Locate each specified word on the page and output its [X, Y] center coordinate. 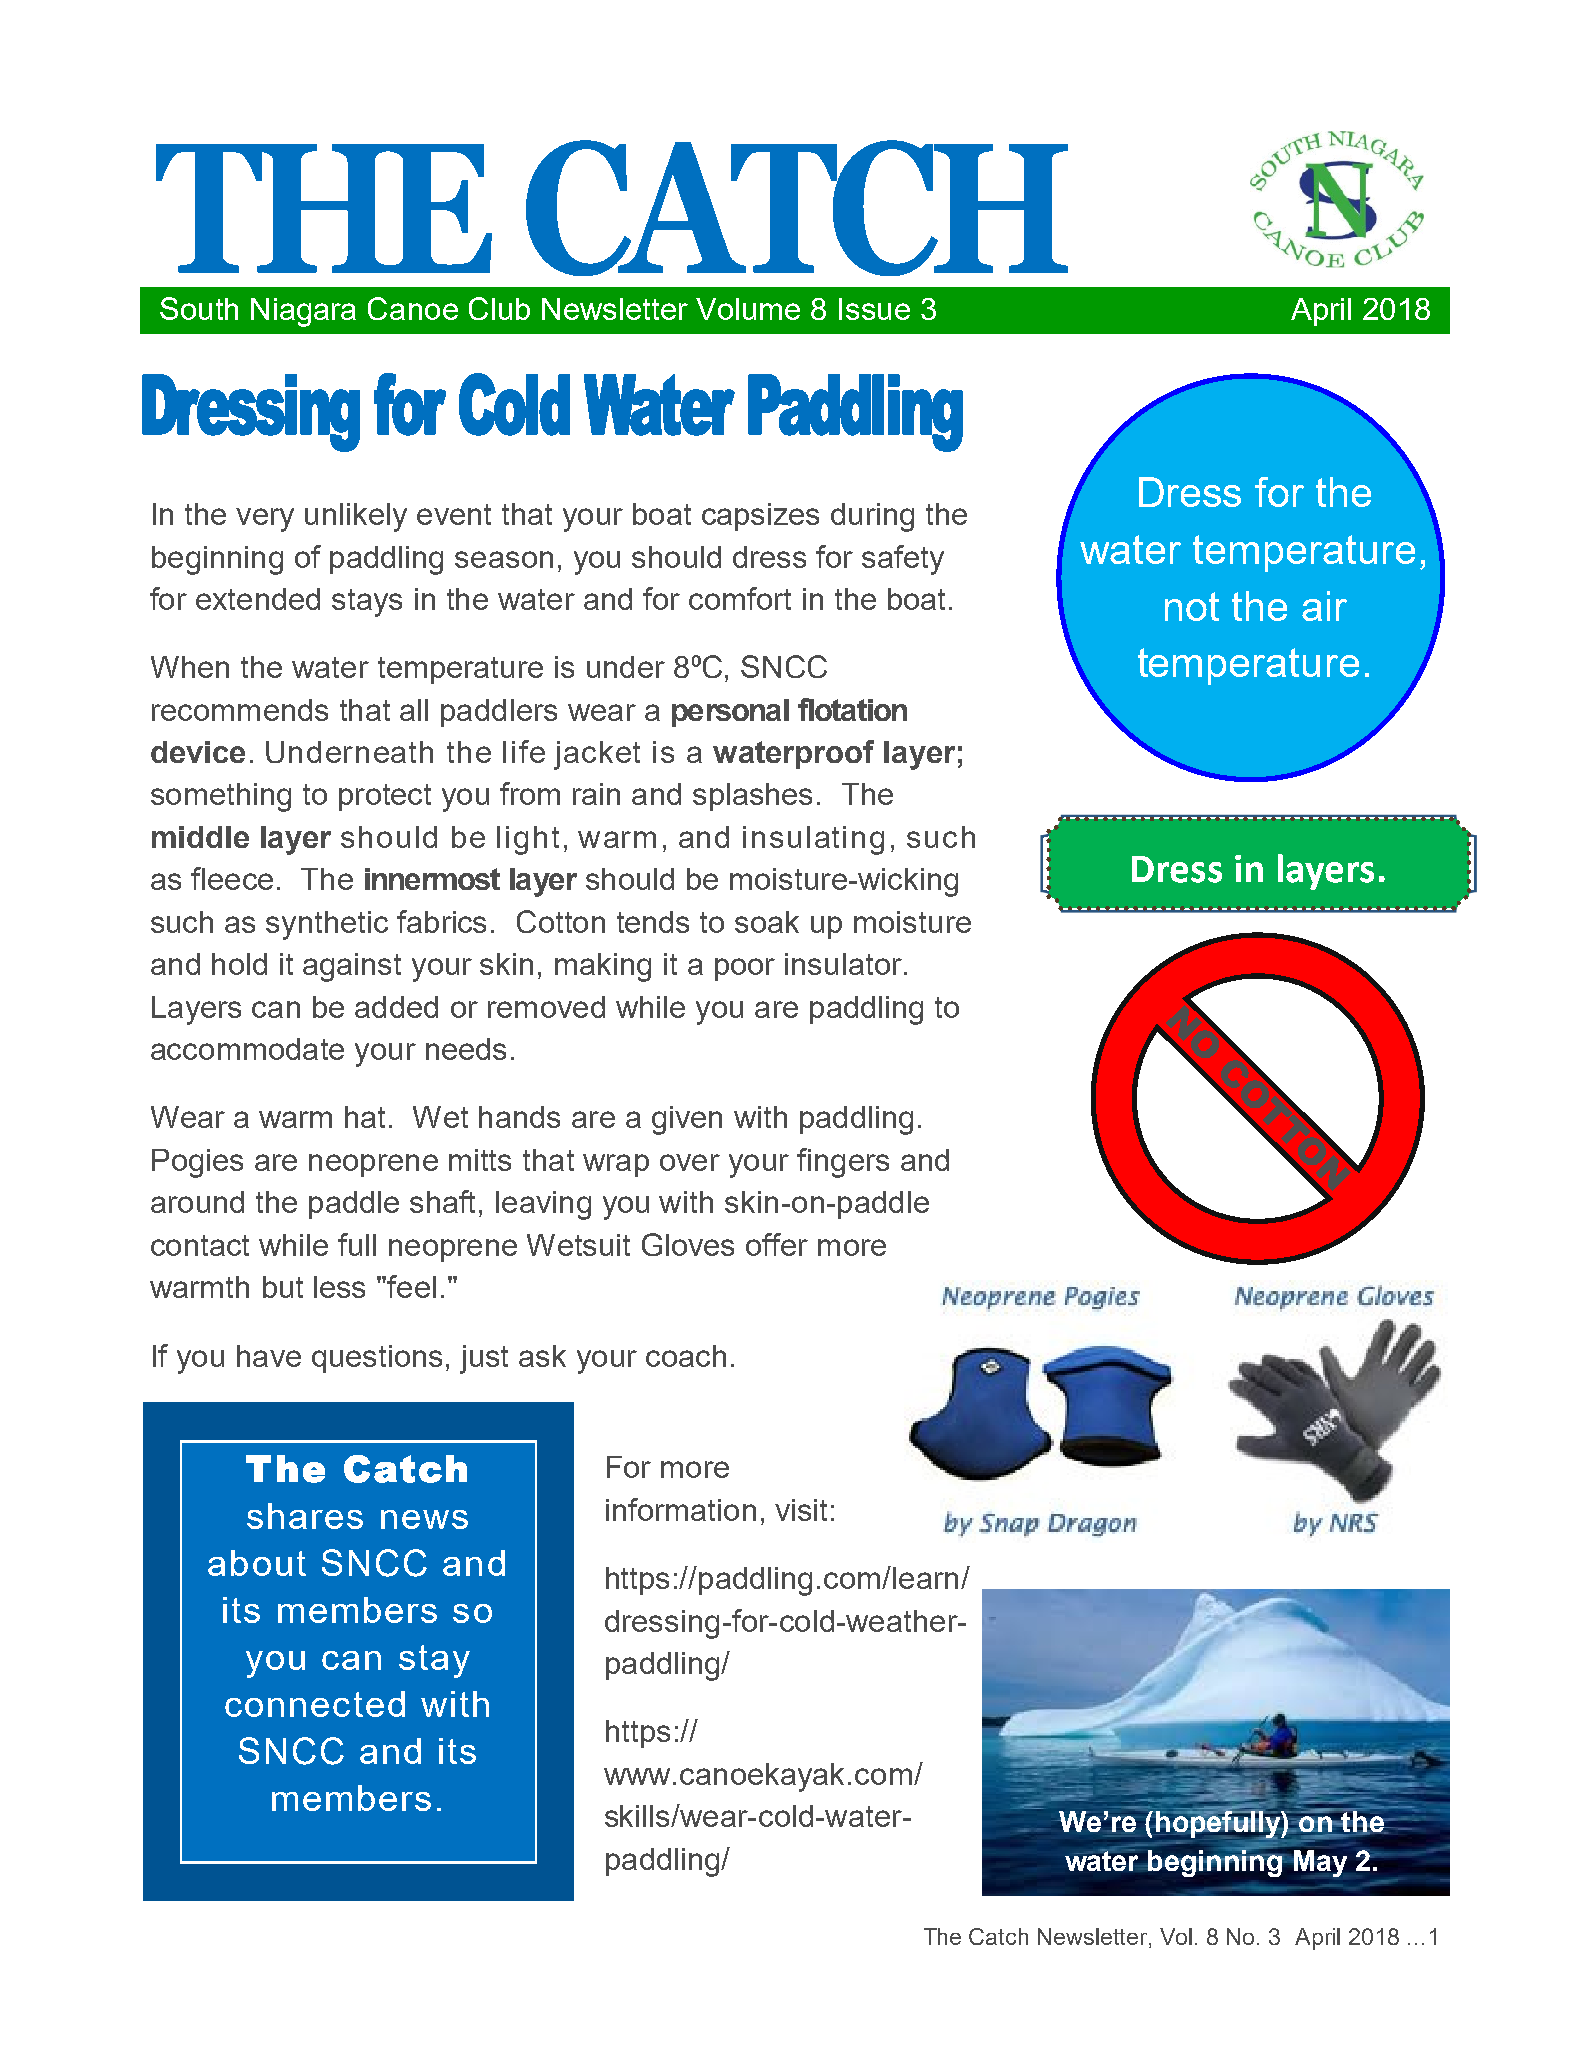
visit [801, 1510]
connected [315, 1704]
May [1319, 1863]
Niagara [303, 312]
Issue [874, 309]
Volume [748, 309]
